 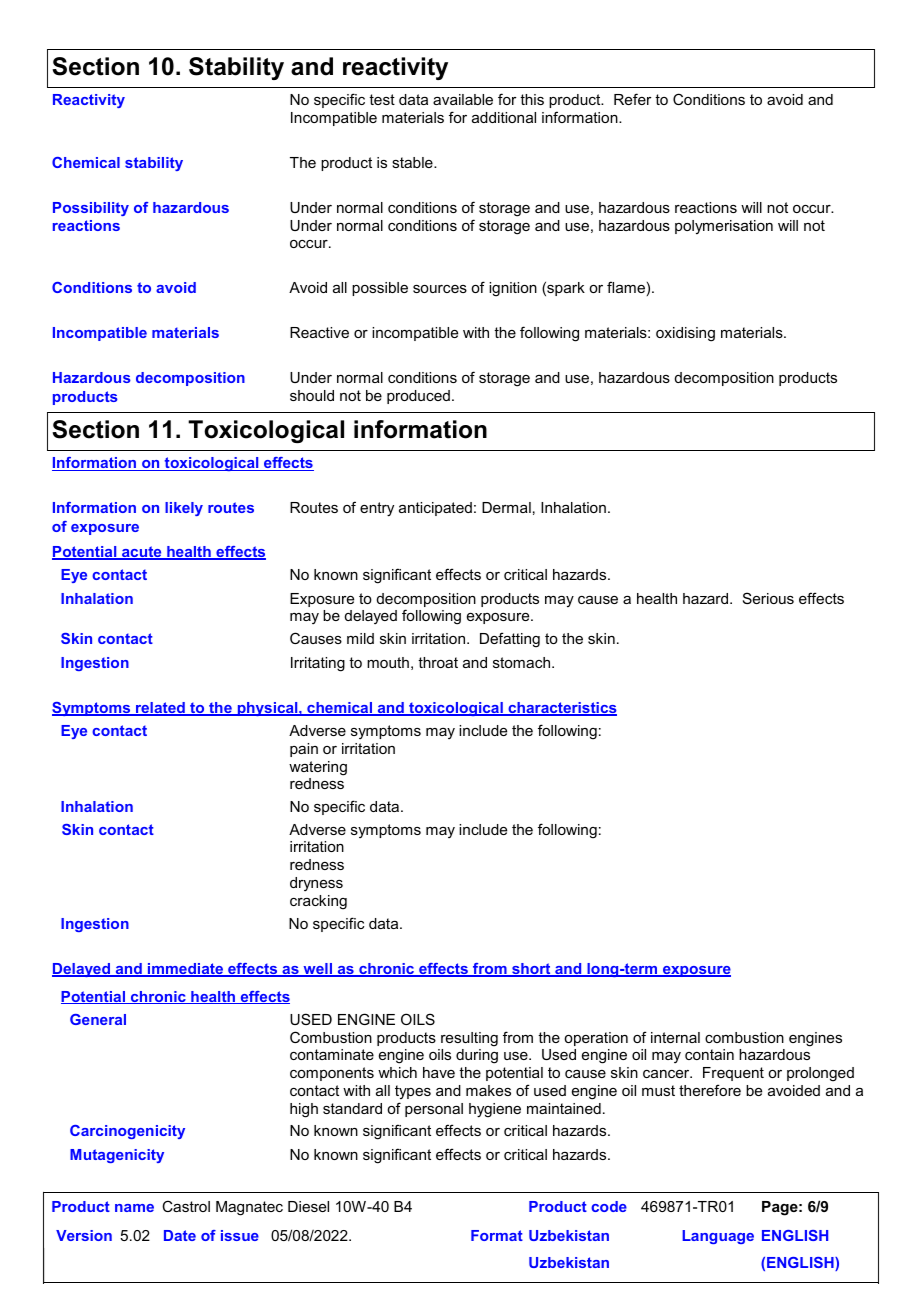 What do you see at coordinates (561, 709) in the image?
I see `characteristics` at bounding box center [561, 709].
